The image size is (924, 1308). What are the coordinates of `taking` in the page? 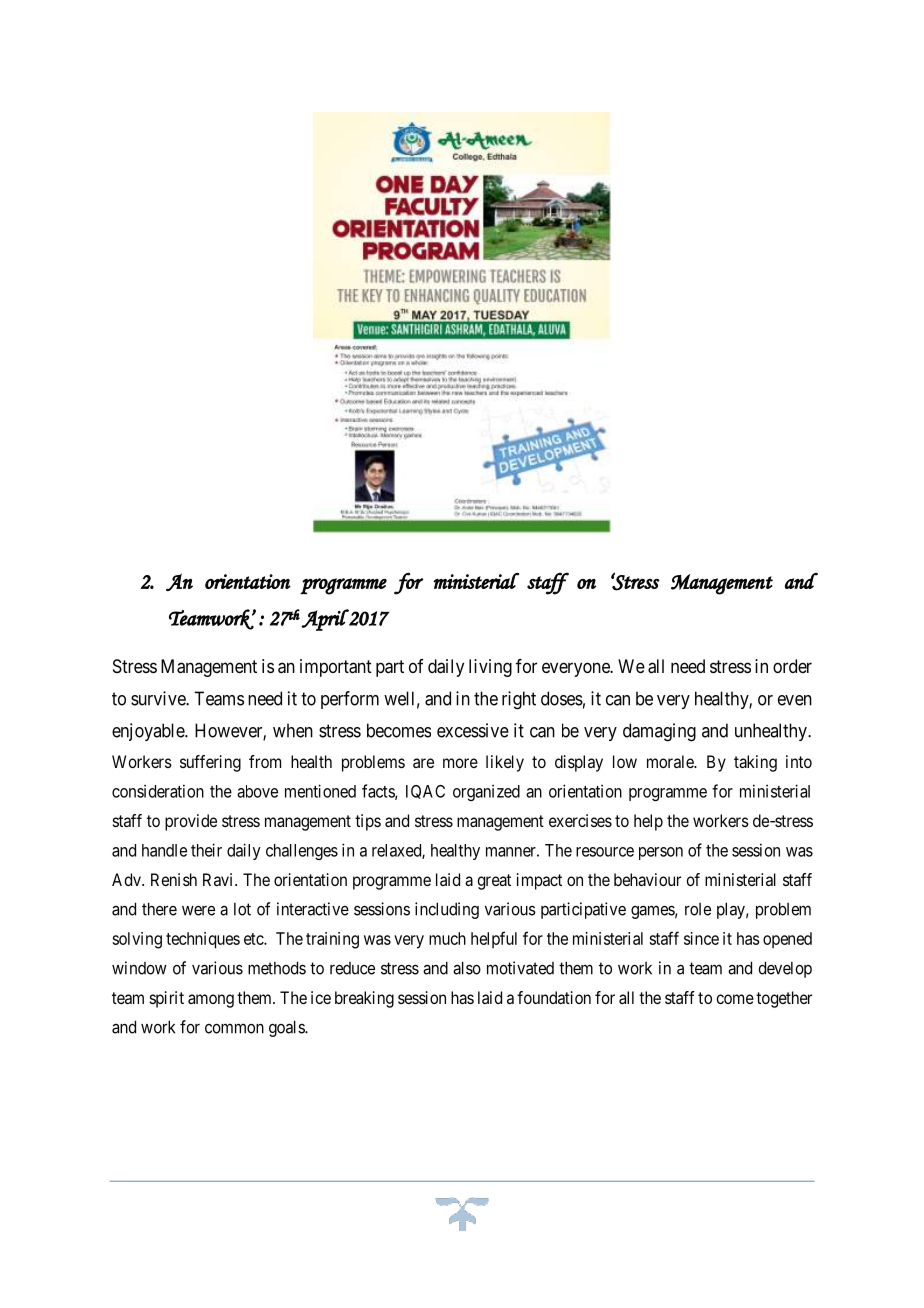 It's located at (755, 763).
